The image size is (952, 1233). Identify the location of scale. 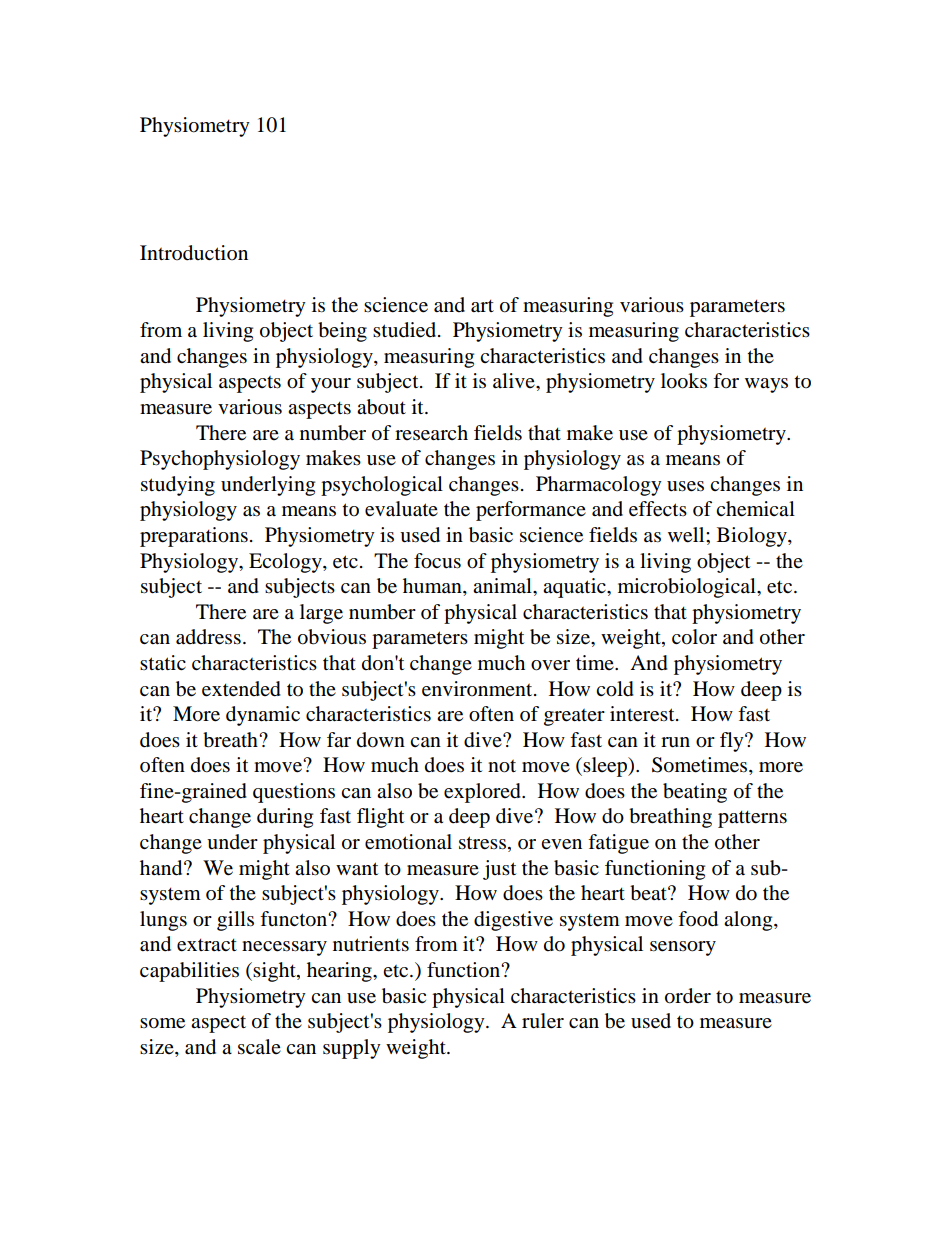
(259, 1047).
